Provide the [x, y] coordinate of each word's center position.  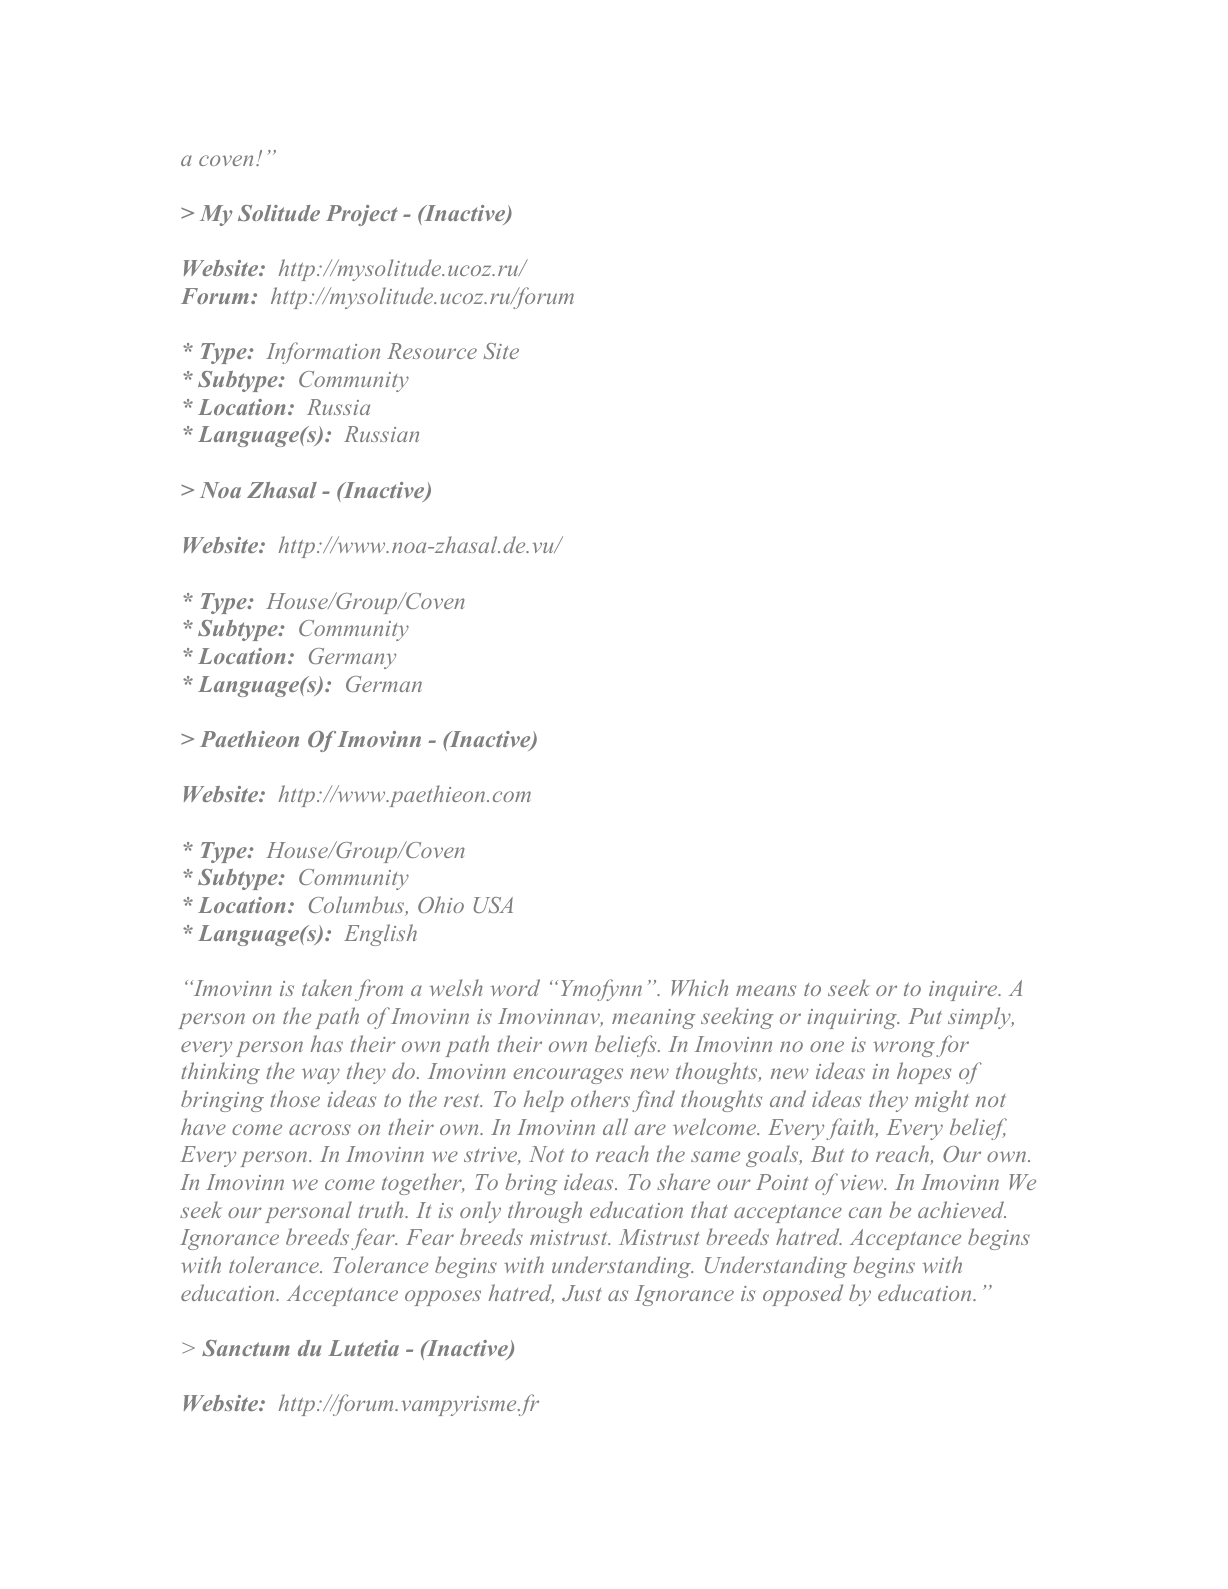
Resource [432, 351]
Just [581, 1293]
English [380, 935]
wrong [904, 1049]
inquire [964, 991]
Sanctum [246, 1348]
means [766, 990]
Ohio [441, 904]
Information [323, 353]
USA [493, 905]
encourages [568, 1076]
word [515, 987]
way [321, 1076]
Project [361, 215]
